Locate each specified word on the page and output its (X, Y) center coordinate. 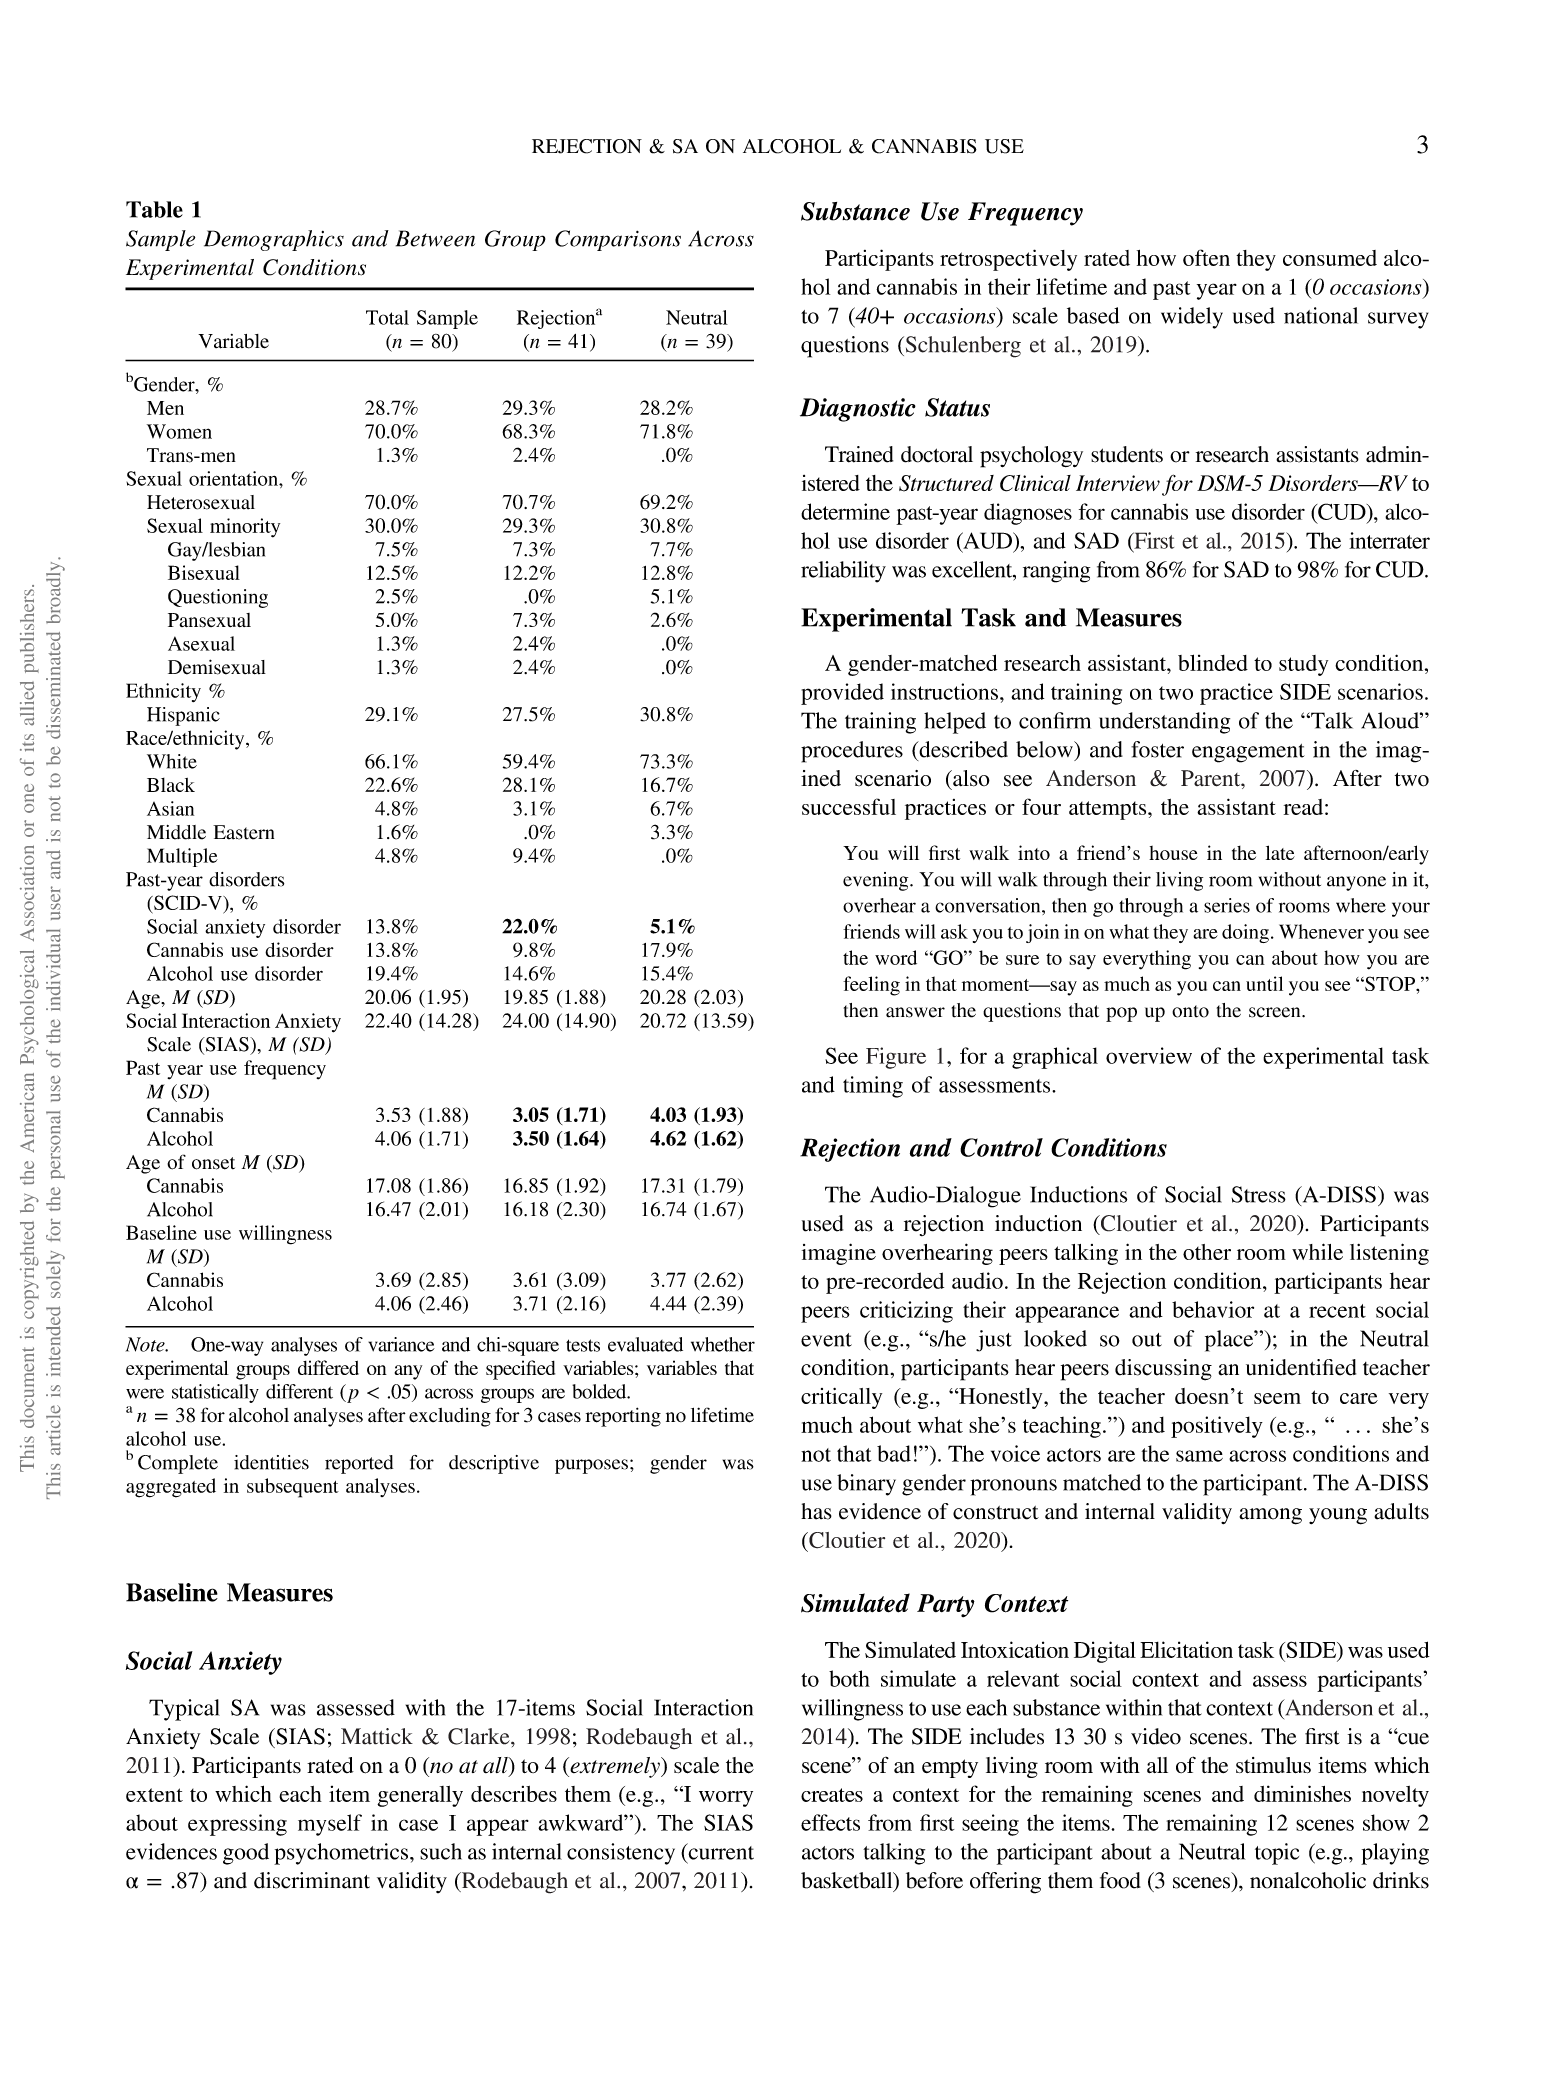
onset (213, 1163)
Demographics (274, 240)
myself (330, 1825)
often (1206, 257)
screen (1276, 1012)
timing (873, 1087)
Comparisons (618, 240)
